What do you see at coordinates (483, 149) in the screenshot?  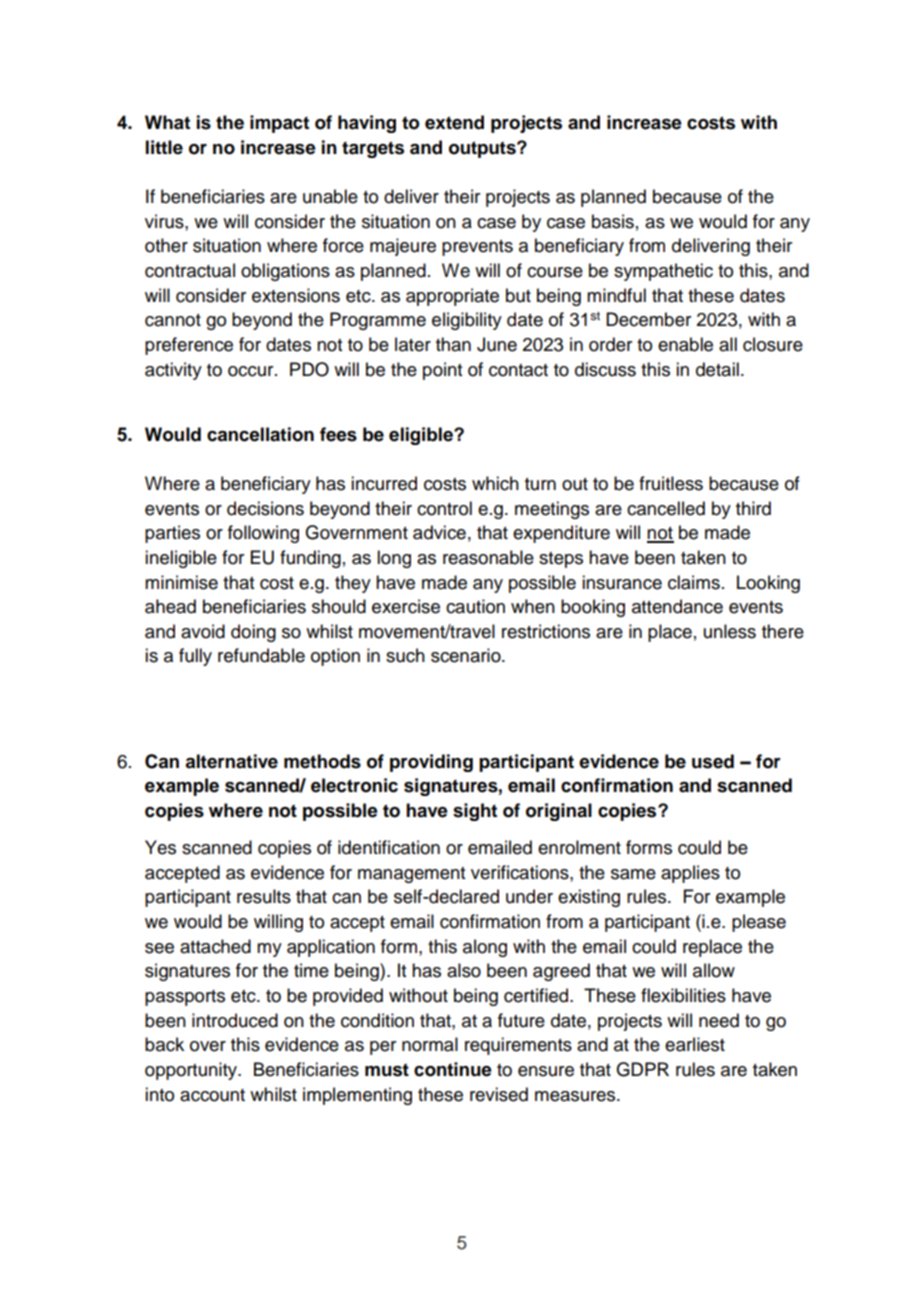 I see `outputs` at bounding box center [483, 149].
